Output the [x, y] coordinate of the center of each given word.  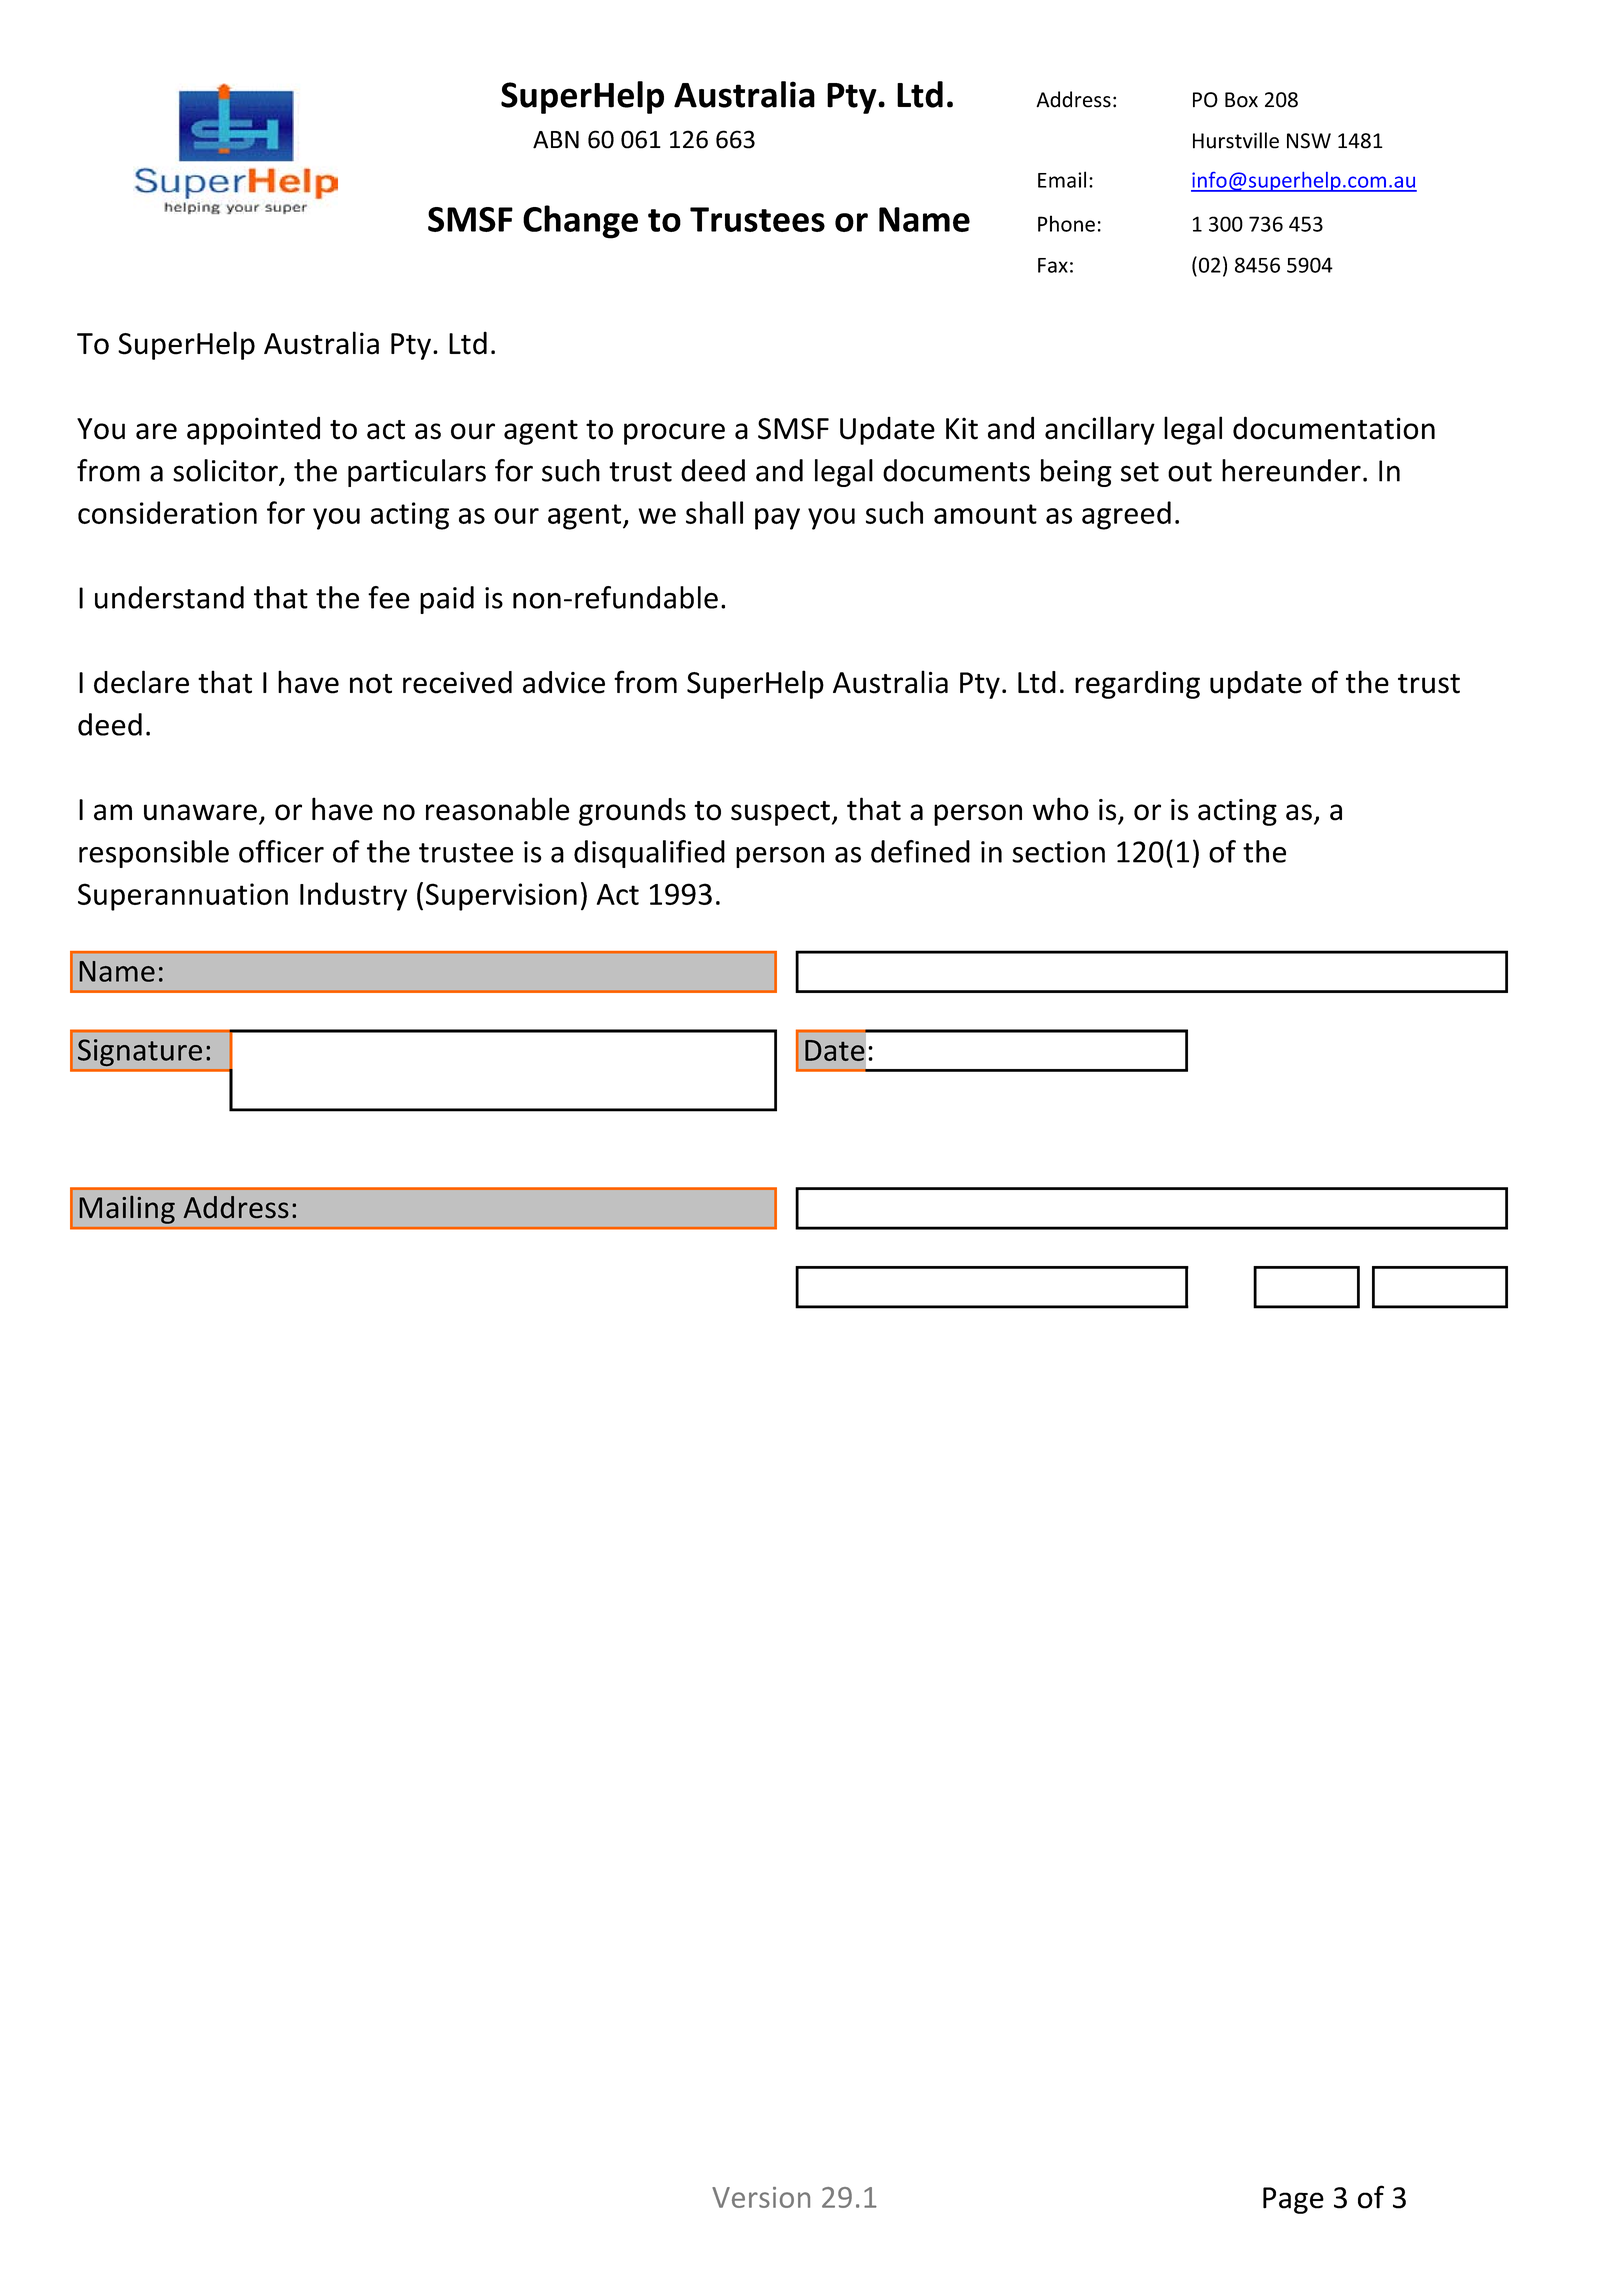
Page [1293, 2200]
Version [761, 2197]
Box [1241, 100]
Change [580, 222]
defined [920, 851]
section [1058, 852]
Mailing [127, 1210]
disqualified [649, 854]
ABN [556, 140]
